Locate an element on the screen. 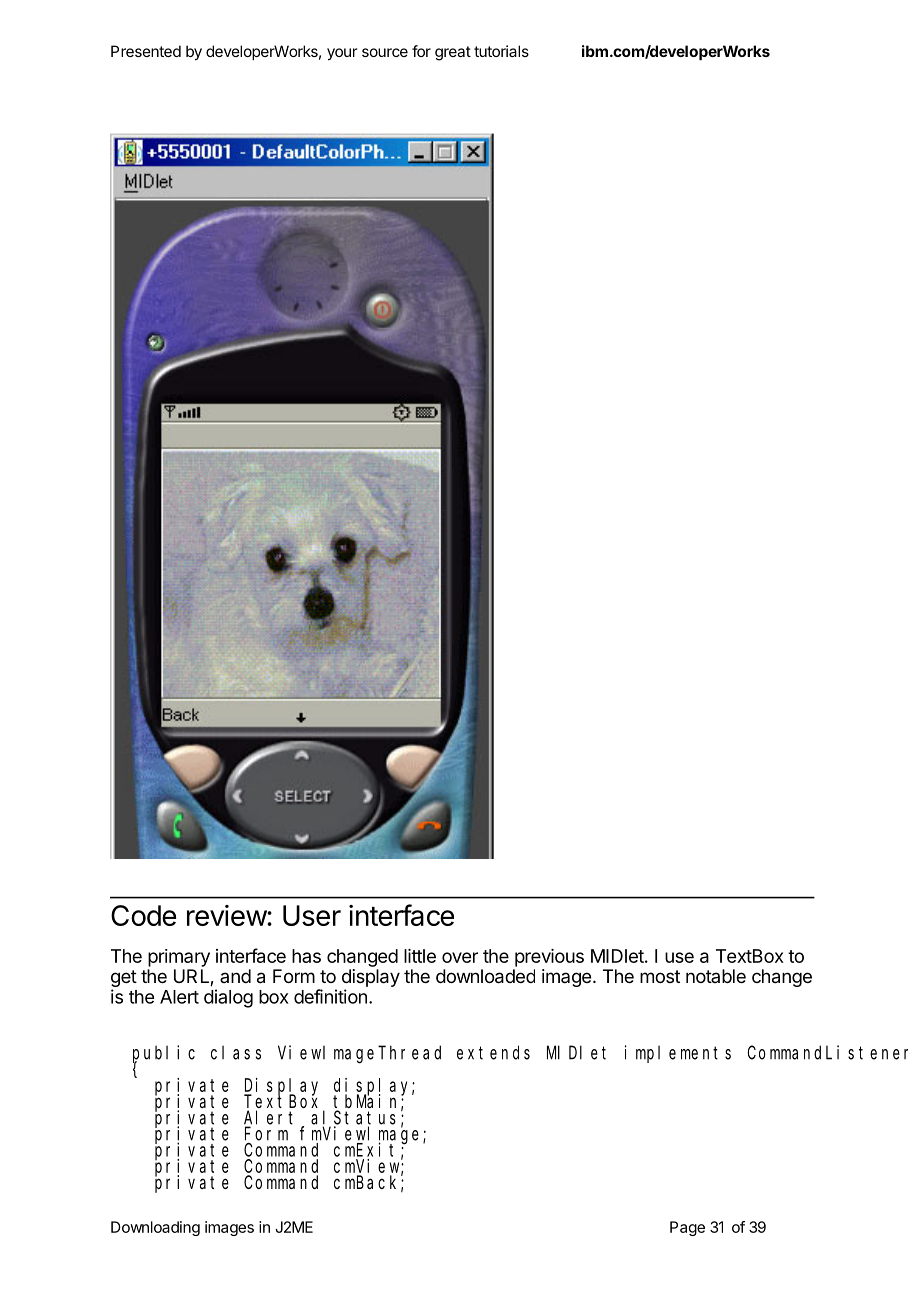 This screenshot has width=924, height=1308. your is located at coordinates (342, 54).
